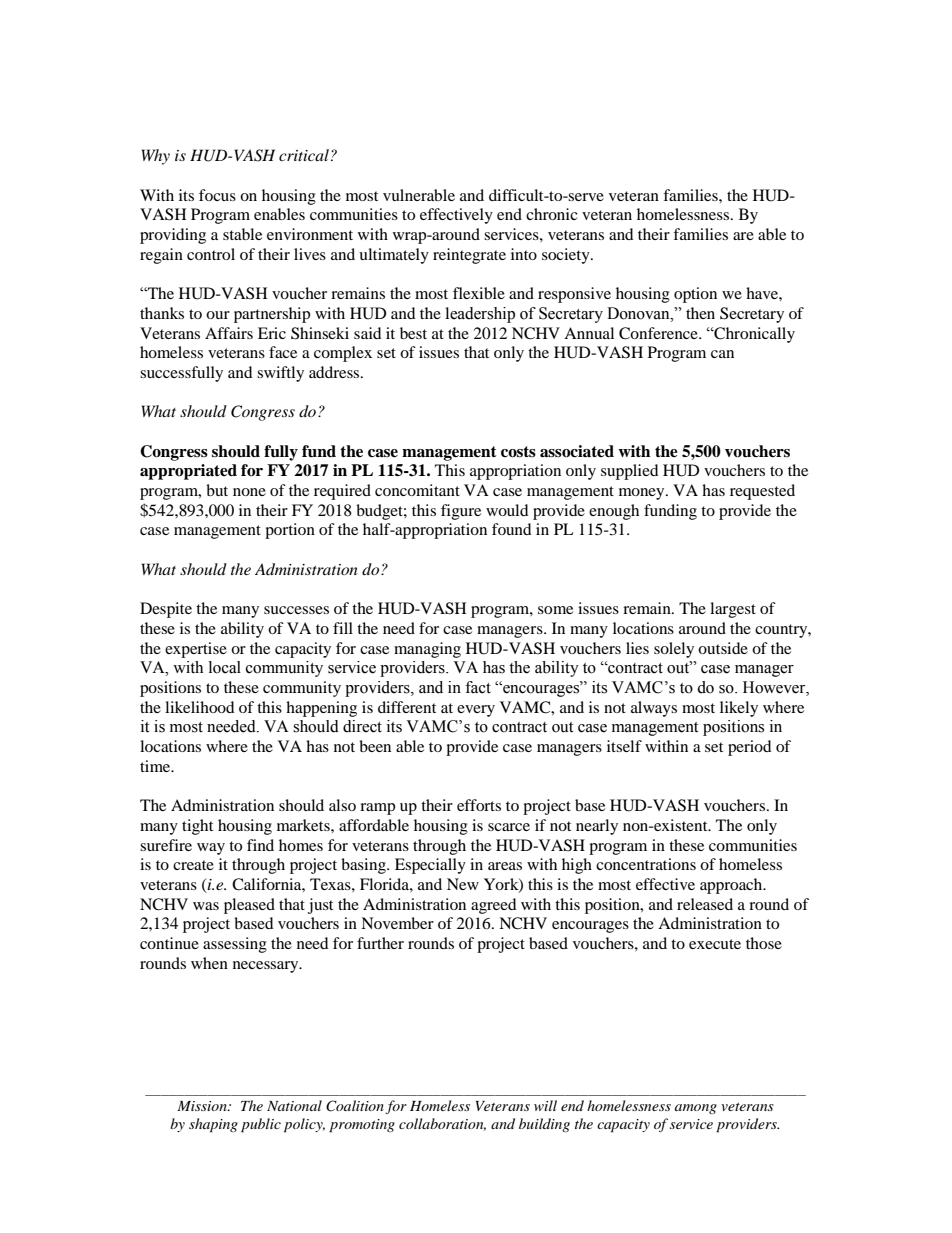  Describe the element at coordinates (750, 748) in the screenshot. I see `period` at that location.
